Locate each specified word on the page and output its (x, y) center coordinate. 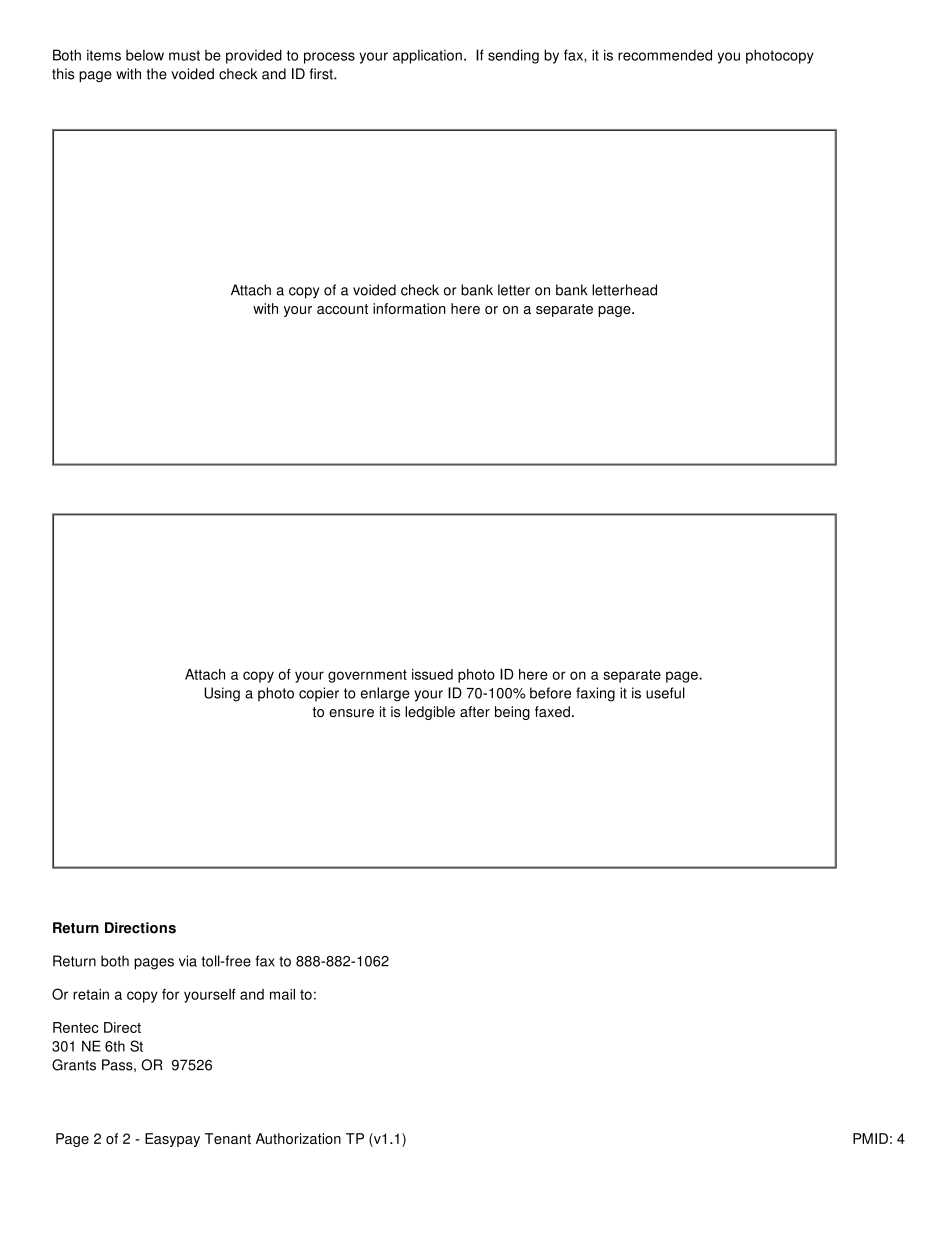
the (156, 74)
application (427, 56)
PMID (870, 1138)
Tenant (228, 1138)
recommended (665, 55)
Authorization (298, 1138)
